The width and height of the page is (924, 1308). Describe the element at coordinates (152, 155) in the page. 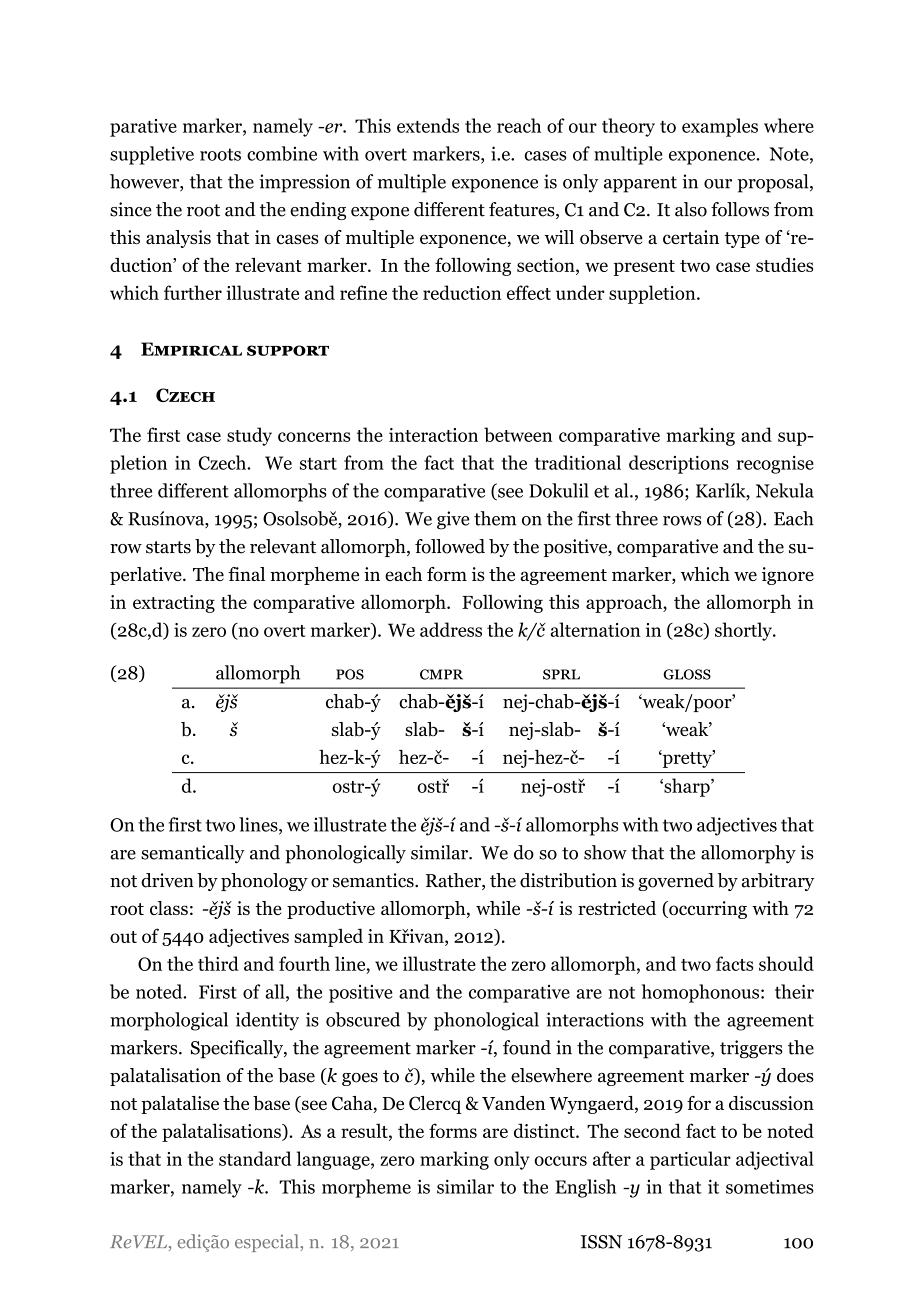

I see `suppletive` at that location.
